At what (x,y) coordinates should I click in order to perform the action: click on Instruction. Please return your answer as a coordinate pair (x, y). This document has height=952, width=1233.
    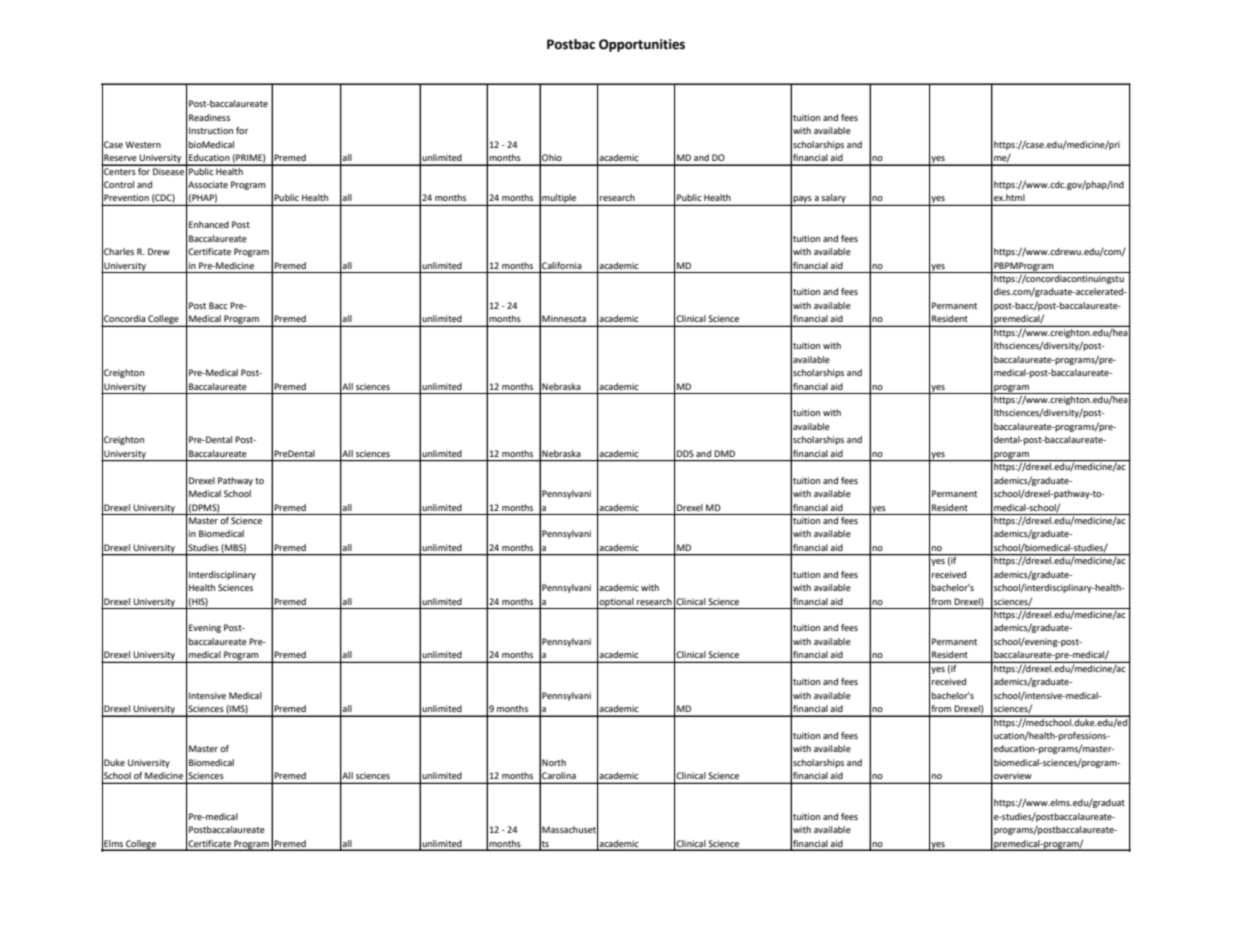
    Looking at the image, I should click on (211, 130).
